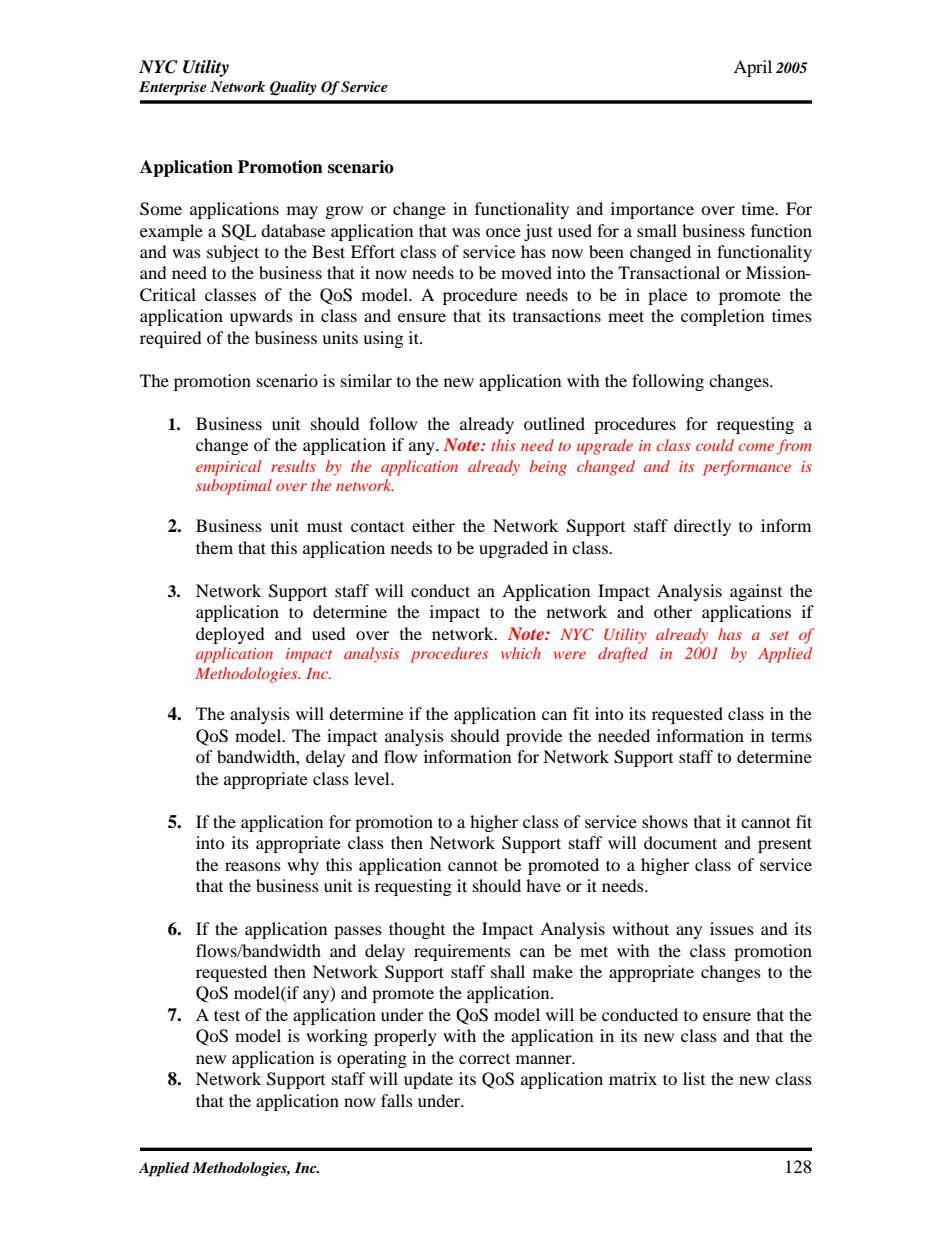  I want to click on suboptimal, so click(234, 487).
